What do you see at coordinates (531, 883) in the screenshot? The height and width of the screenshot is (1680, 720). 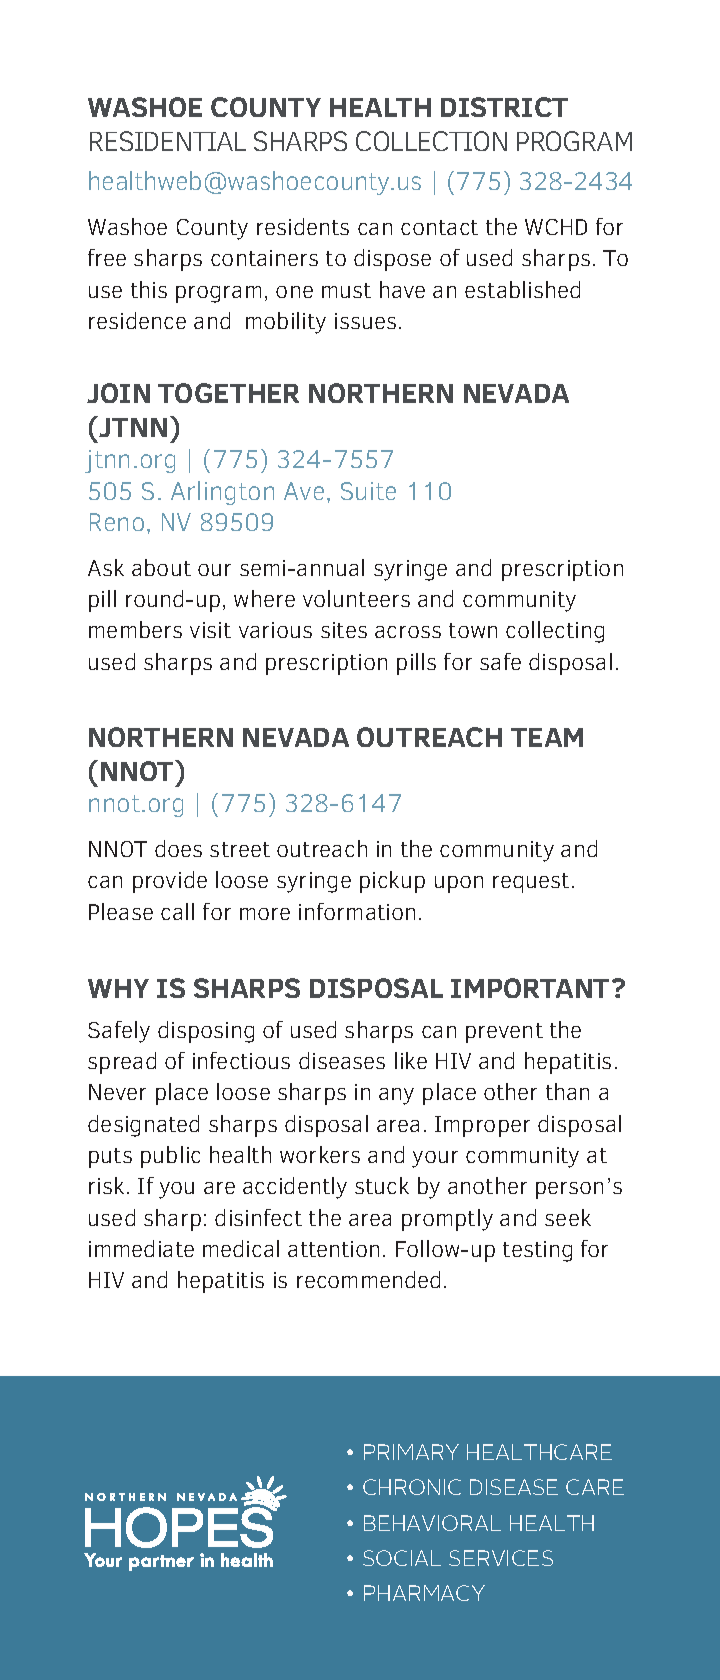 I see `request` at bounding box center [531, 883].
